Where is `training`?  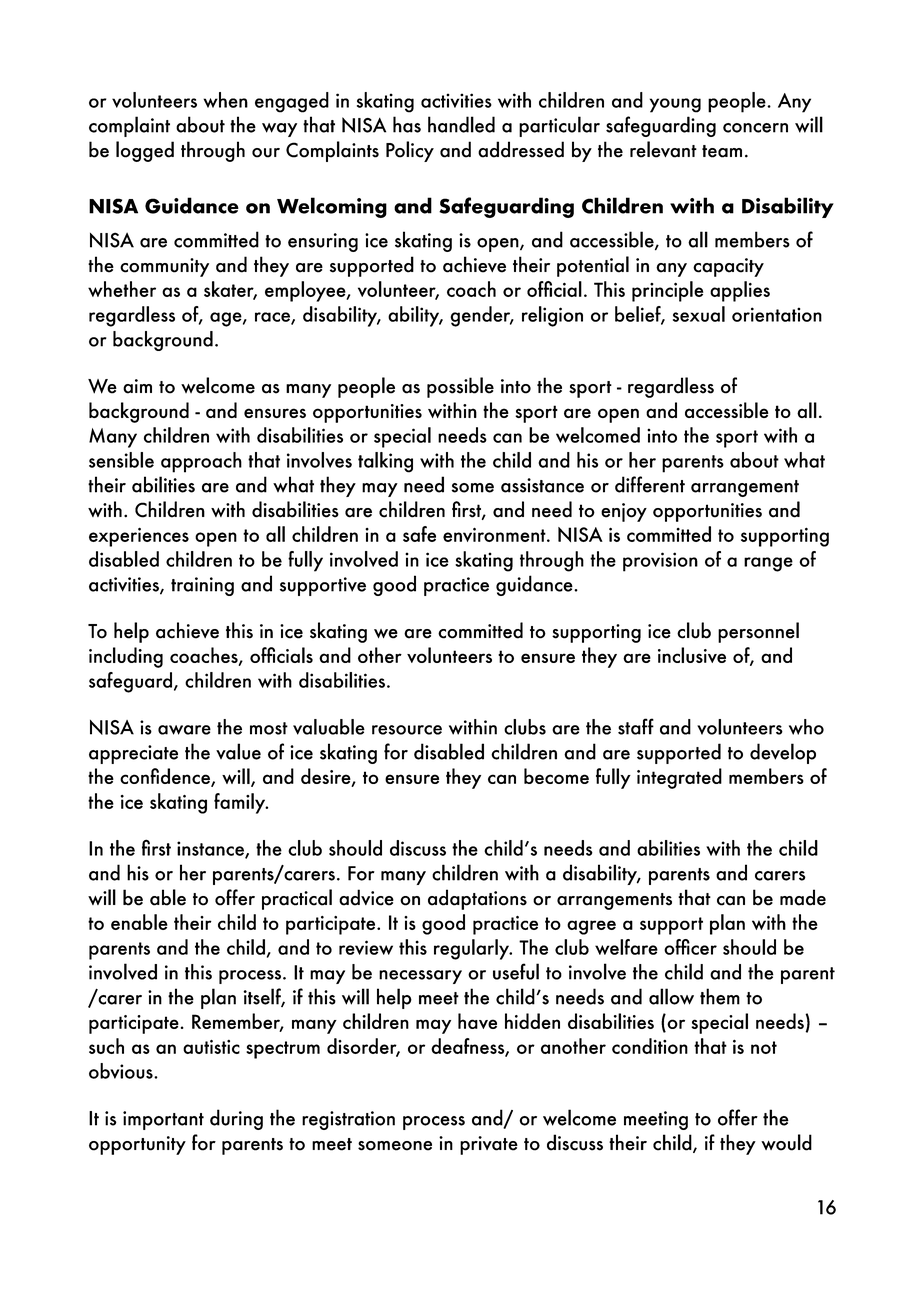
training is located at coordinates (202, 586).
